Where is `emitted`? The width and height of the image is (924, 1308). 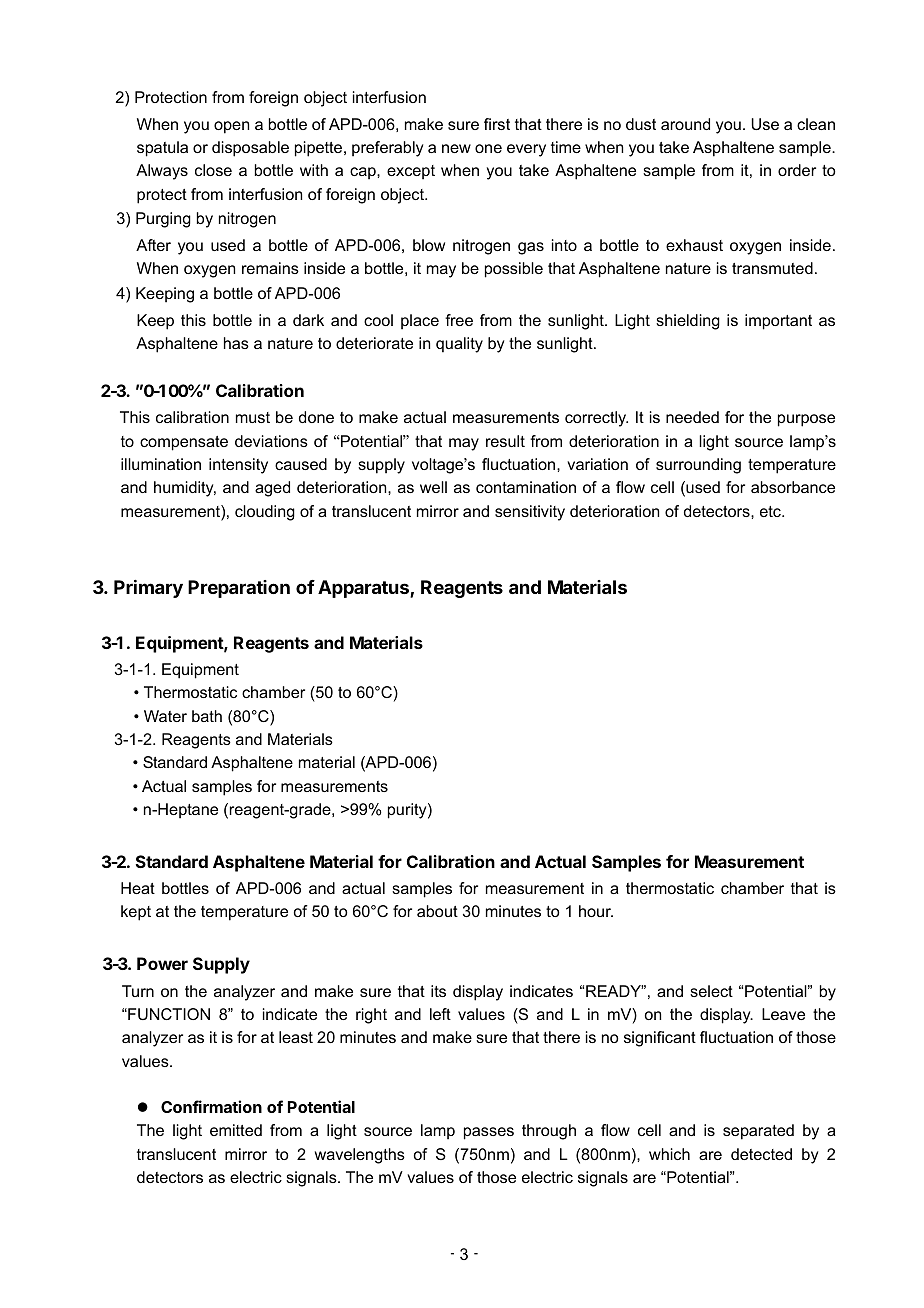 emitted is located at coordinates (236, 1130).
